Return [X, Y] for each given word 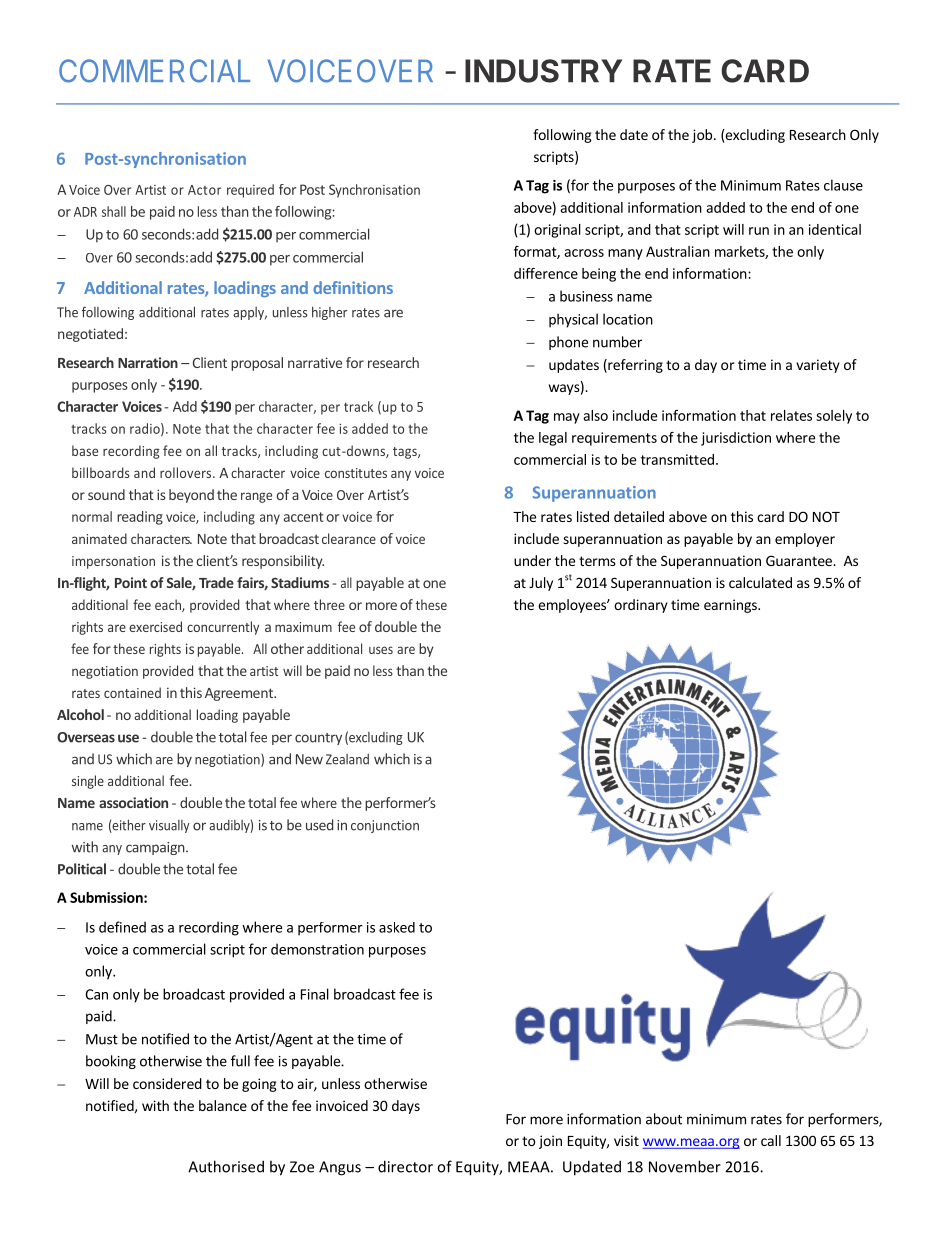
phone [568, 343]
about [664, 1119]
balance [223, 1105]
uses [381, 650]
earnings [731, 606]
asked [397, 927]
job [702, 136]
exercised [155, 626]
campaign [155, 848]
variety [818, 366]
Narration [148, 362]
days [406, 1107]
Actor [204, 190]
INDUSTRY [543, 71]
